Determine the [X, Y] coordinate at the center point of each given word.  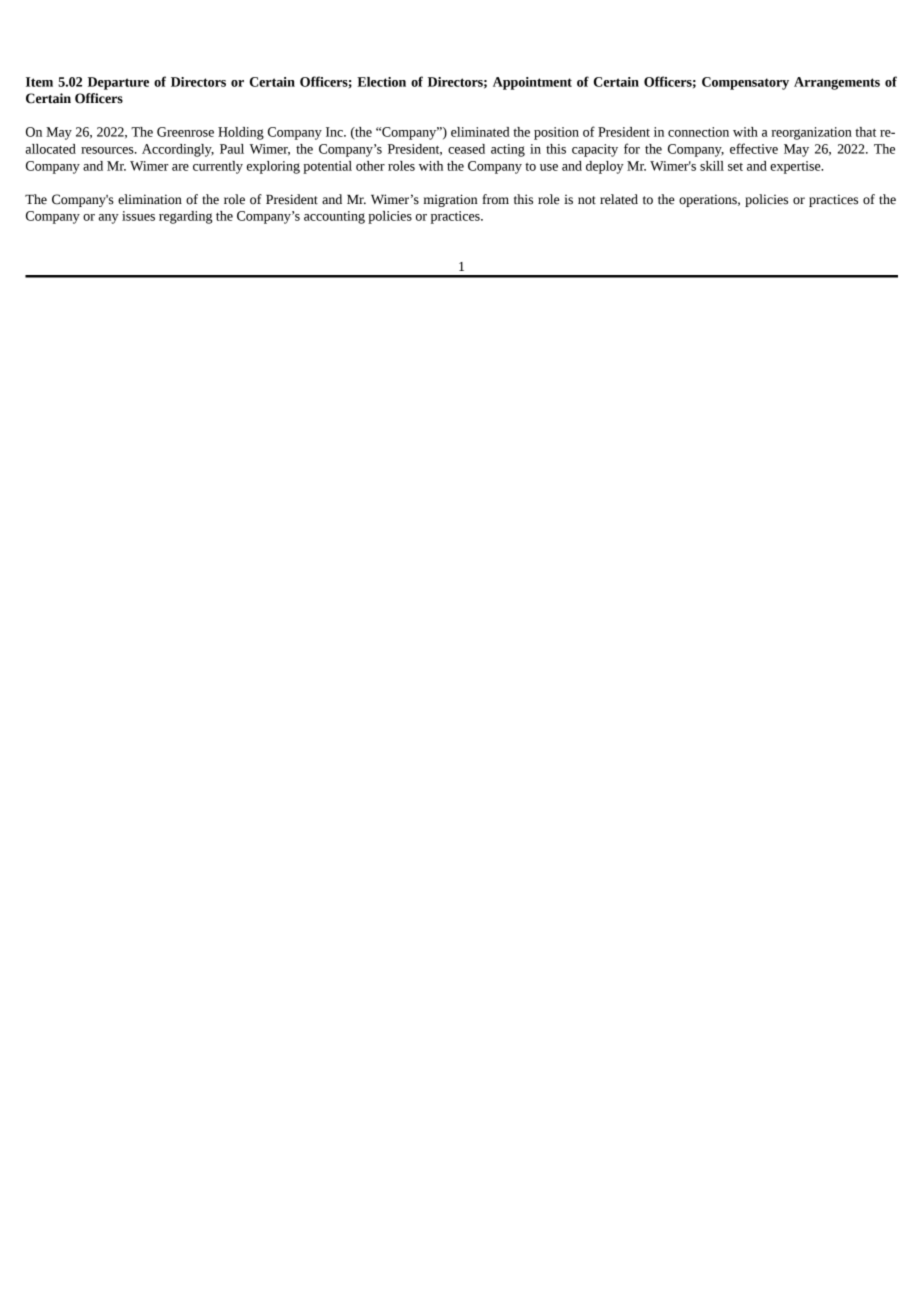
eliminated [480, 132]
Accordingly [178, 150]
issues [138, 216]
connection [698, 132]
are [180, 167]
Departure [118, 83]
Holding [241, 133]
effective [754, 148]
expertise [796, 167]
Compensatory [745, 83]
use [549, 167]
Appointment [532, 83]
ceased [466, 149]
